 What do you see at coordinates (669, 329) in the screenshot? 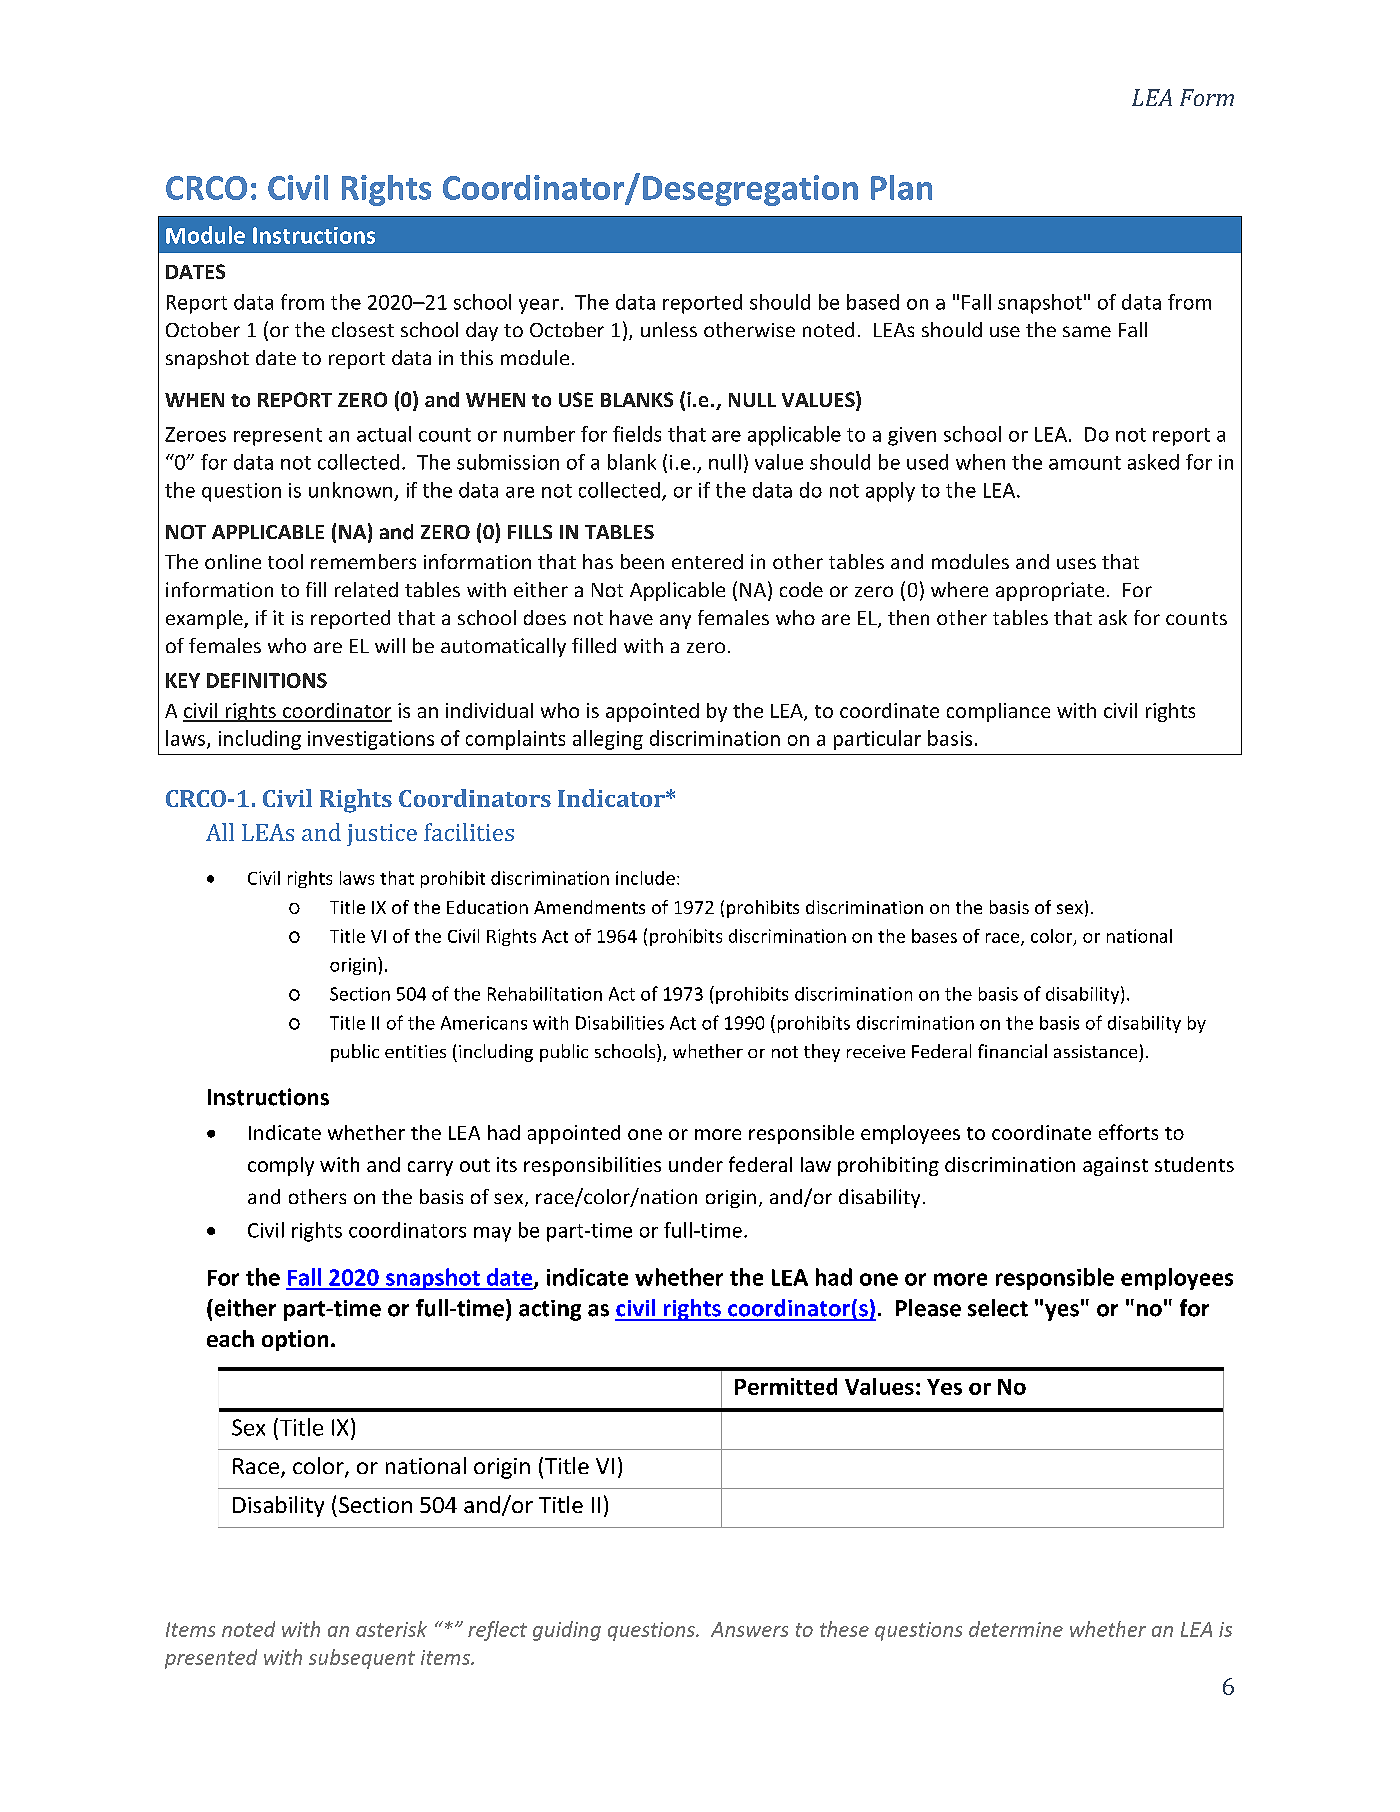
I see `unless` at bounding box center [669, 329].
